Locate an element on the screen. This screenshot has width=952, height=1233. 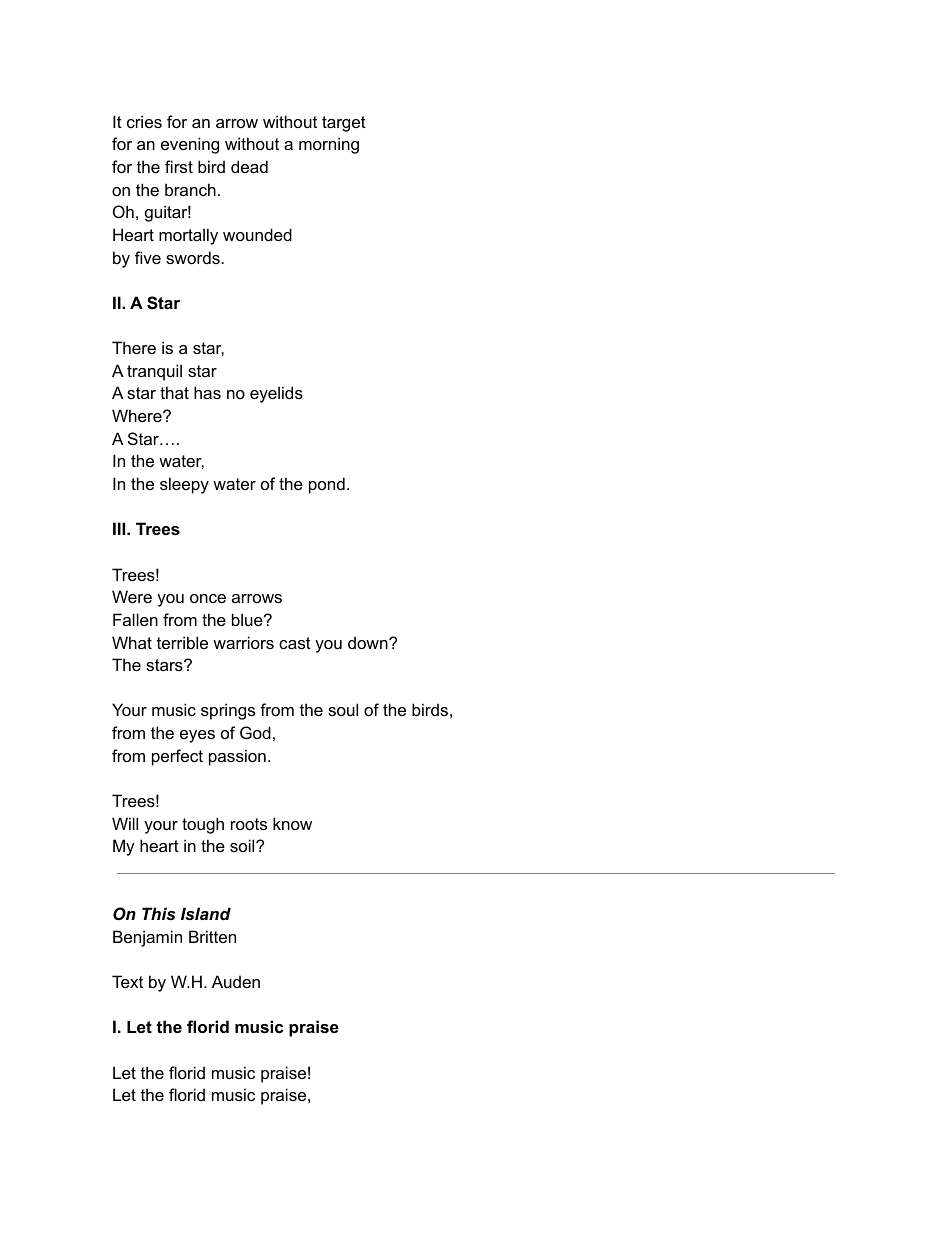
know is located at coordinates (292, 823).
